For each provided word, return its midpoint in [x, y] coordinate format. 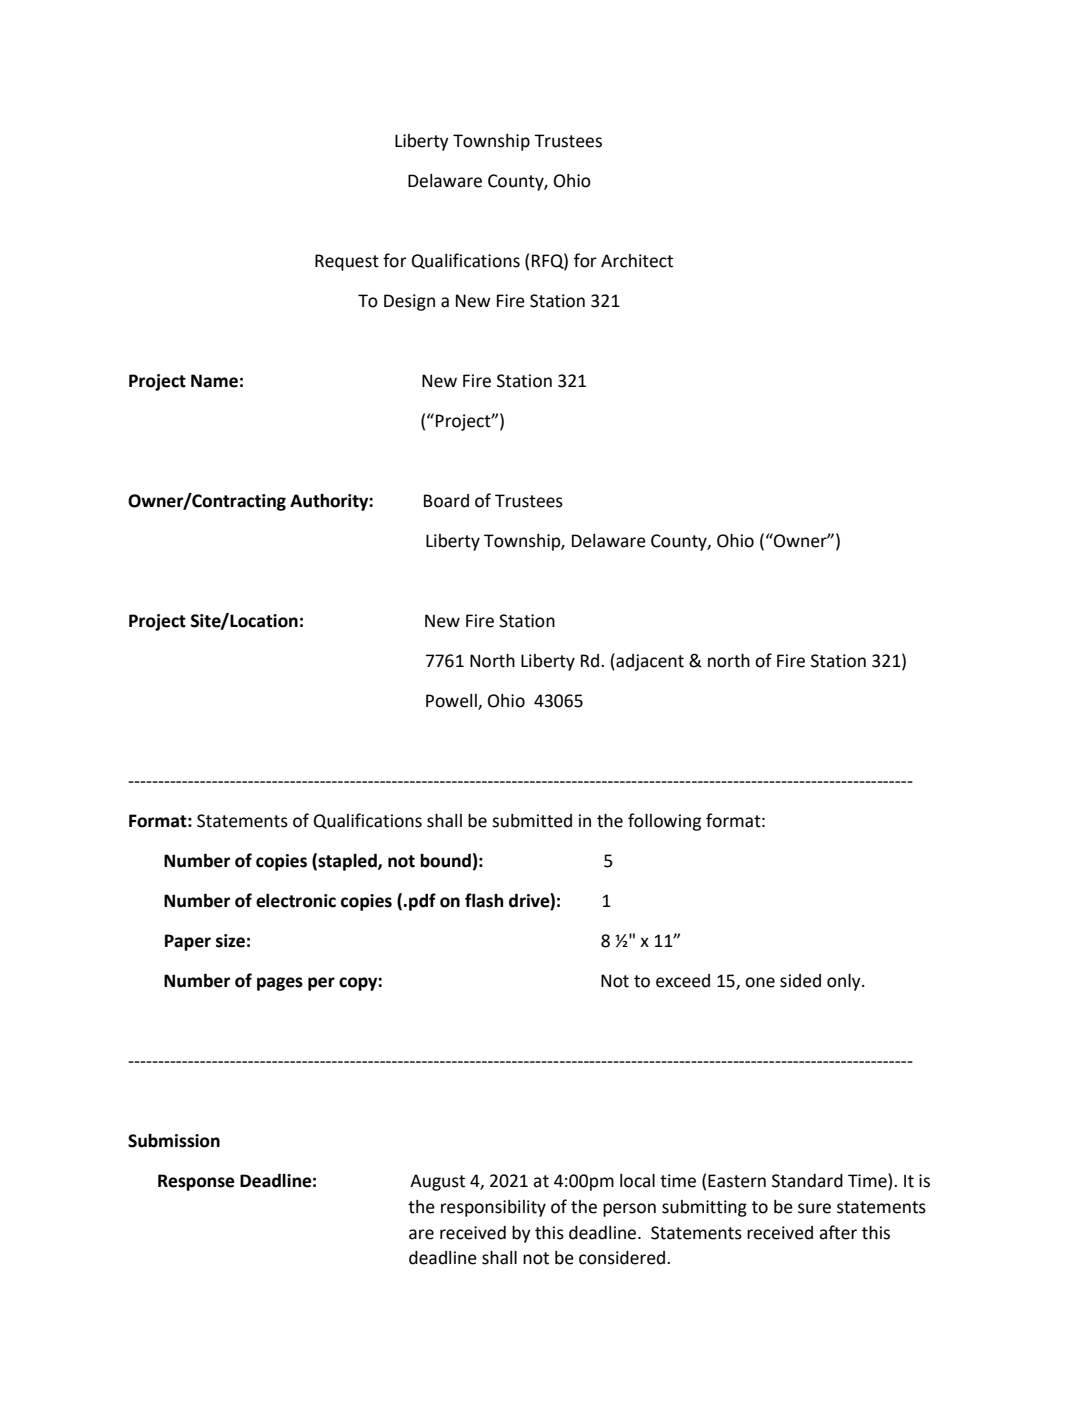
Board [446, 501]
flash [484, 900]
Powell [452, 702]
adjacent [649, 662]
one [760, 982]
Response [196, 1182]
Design [409, 302]
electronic [296, 900]
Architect [637, 261]
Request [347, 262]
